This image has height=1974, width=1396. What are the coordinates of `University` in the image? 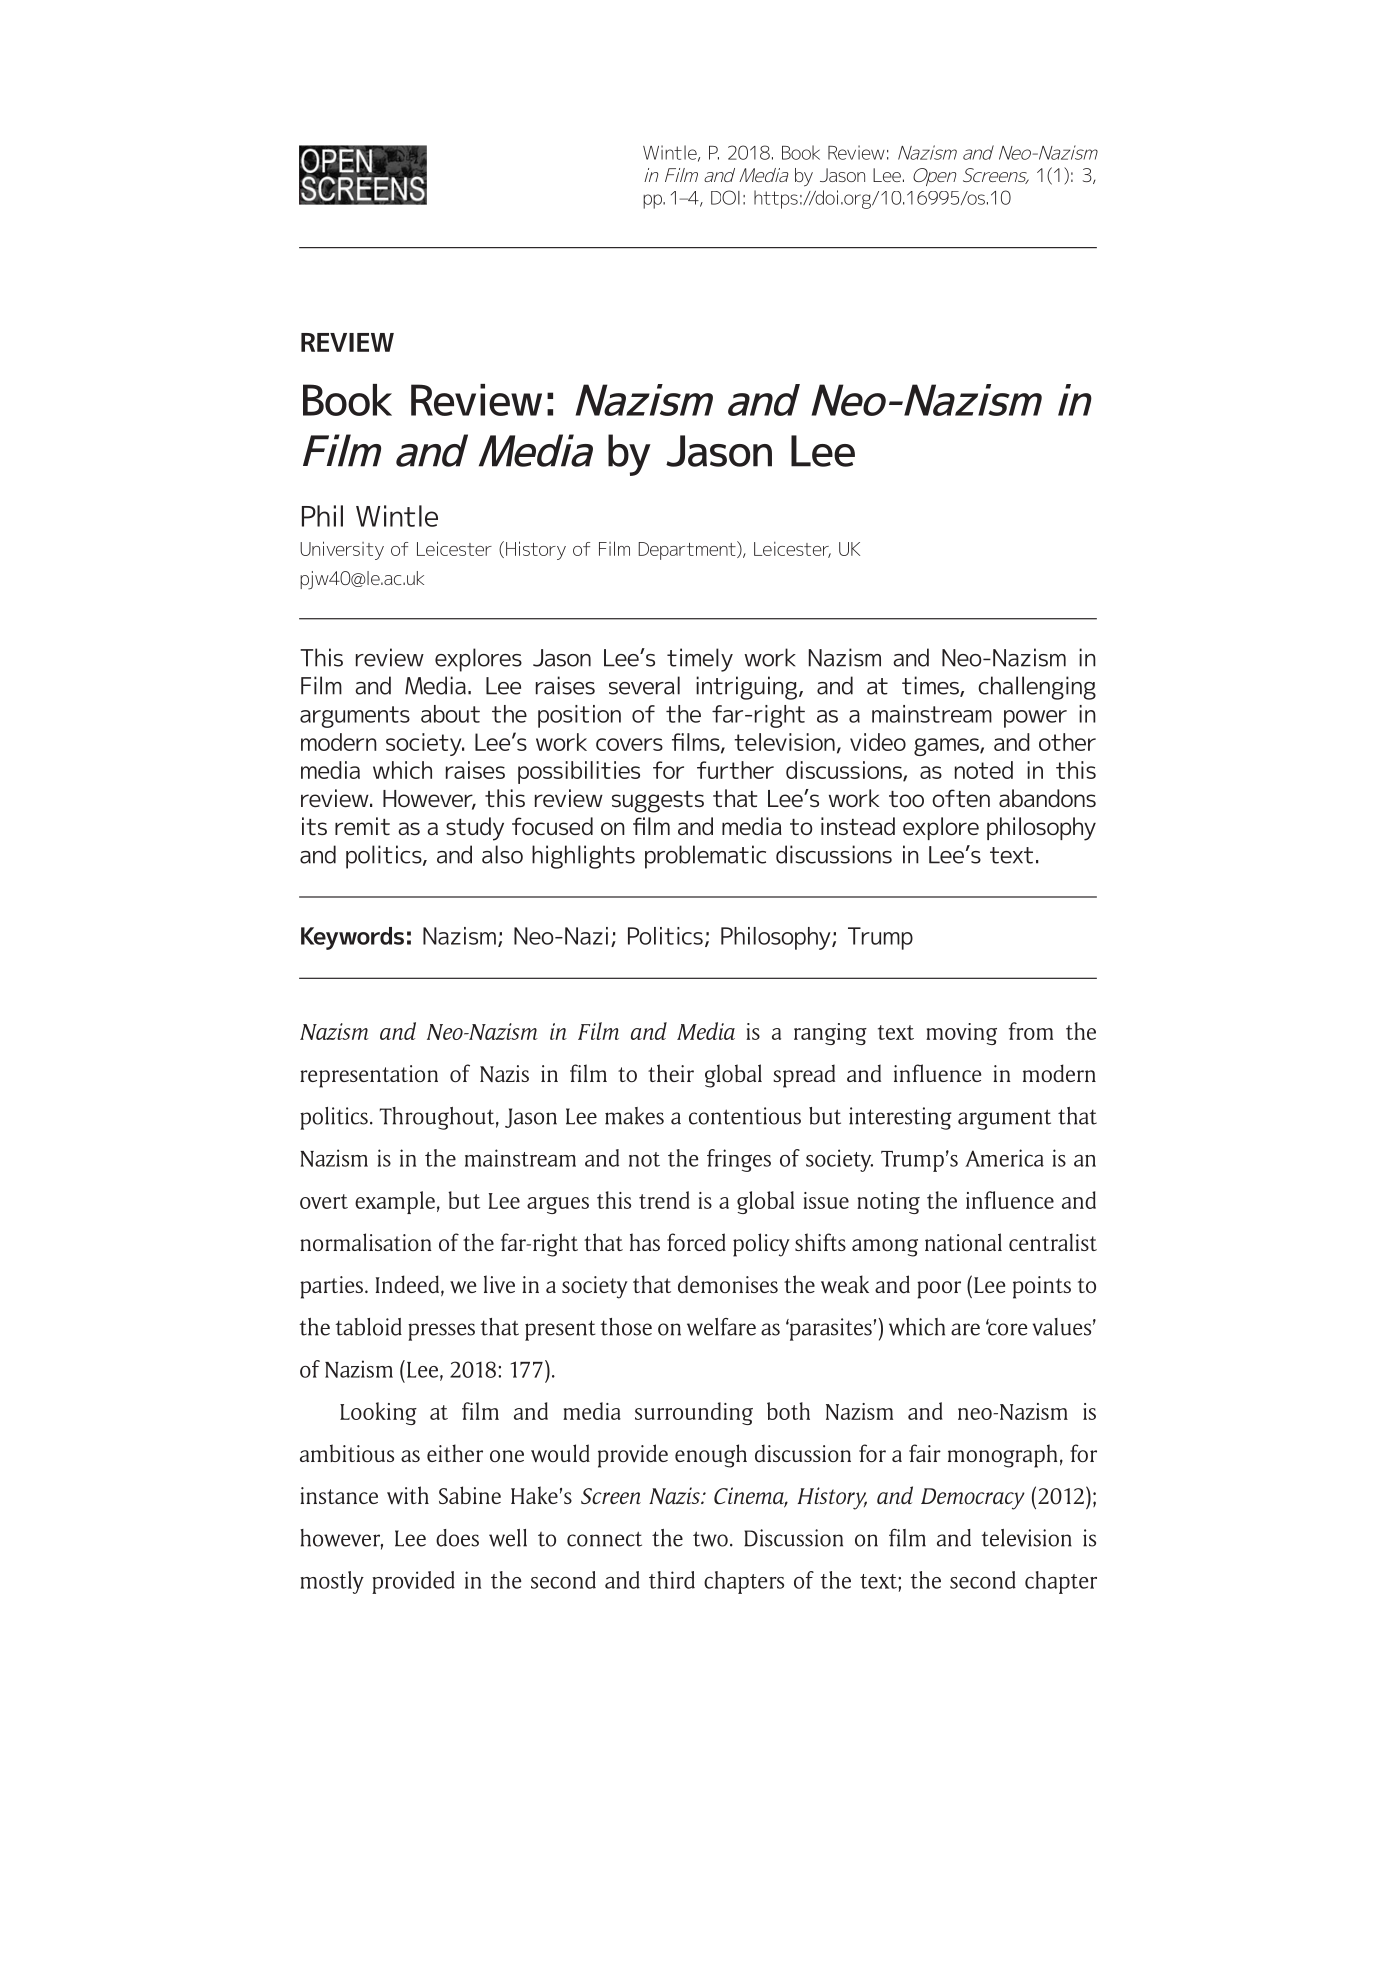 It's located at (342, 550).
